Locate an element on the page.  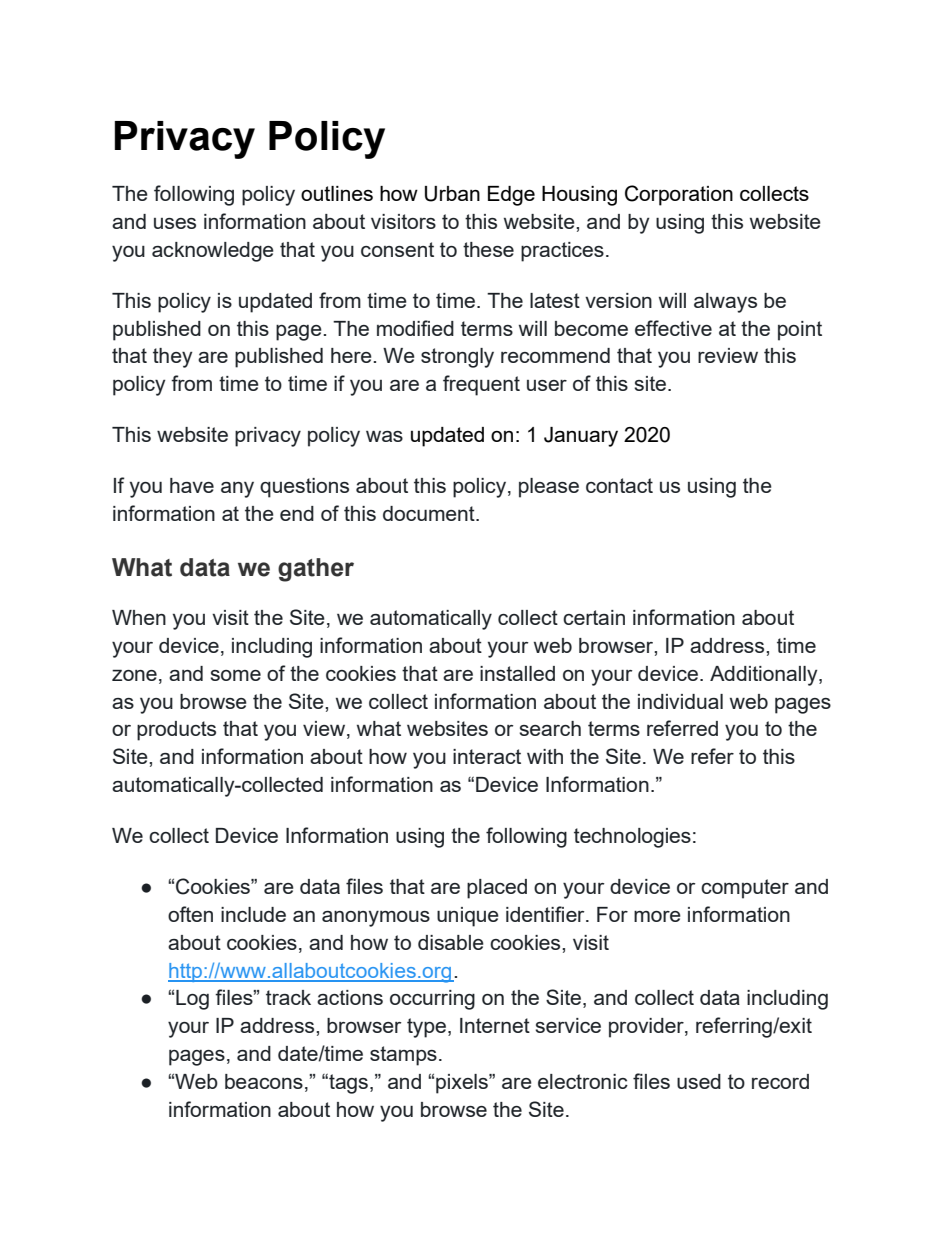
frequent is located at coordinates (481, 385).
